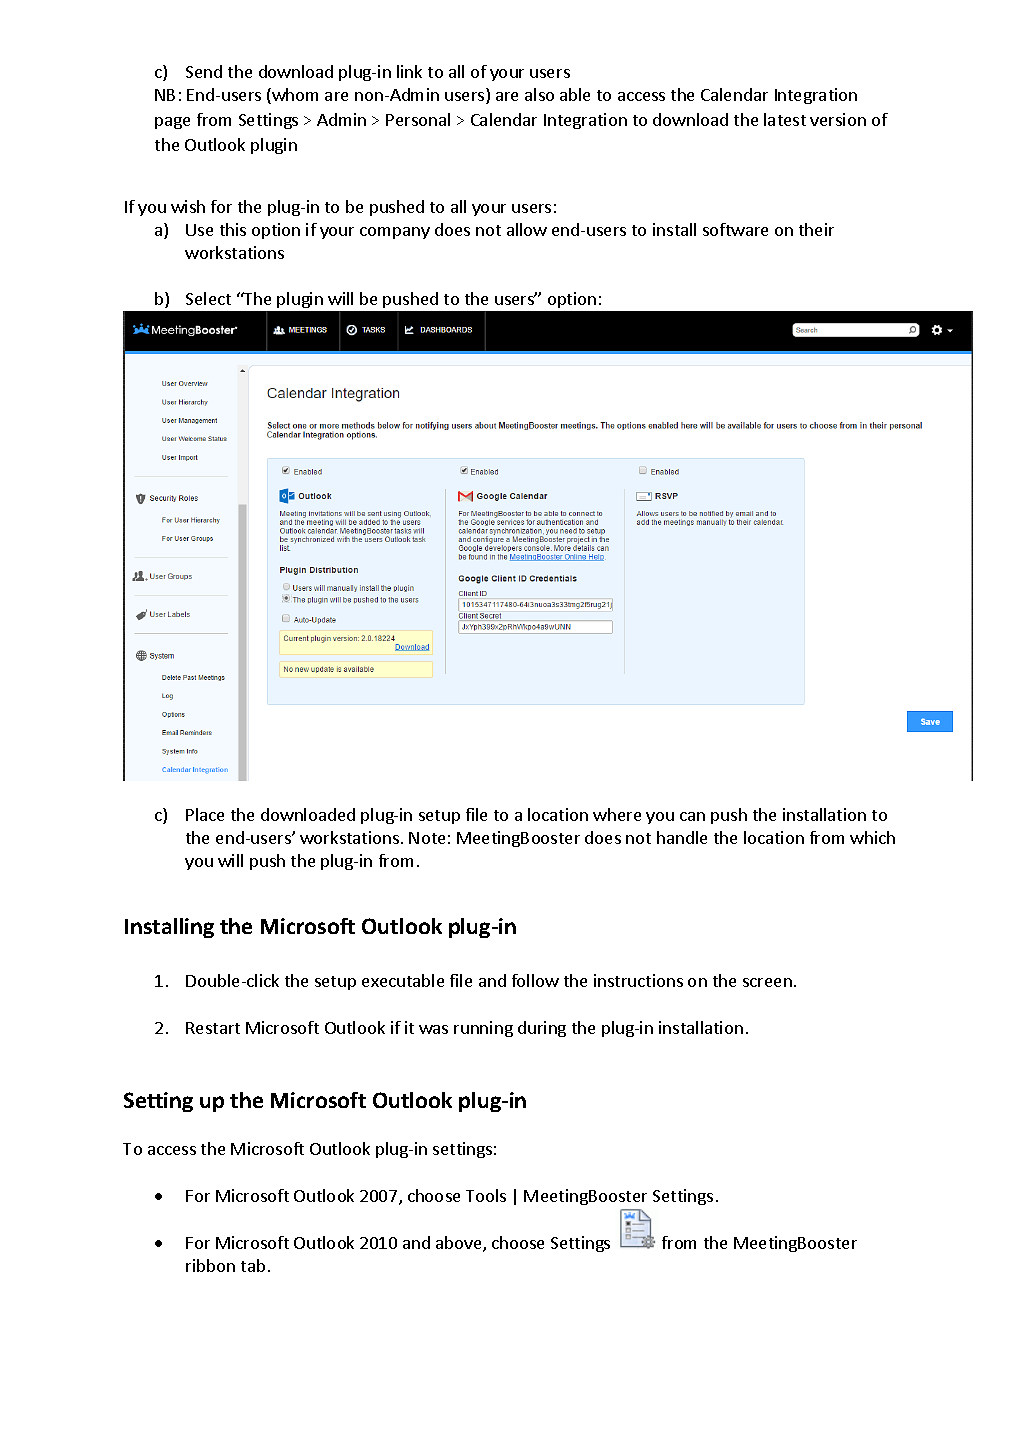 The image size is (1023, 1447). Describe the element at coordinates (539, 94) in the document. I see `also` at that location.
